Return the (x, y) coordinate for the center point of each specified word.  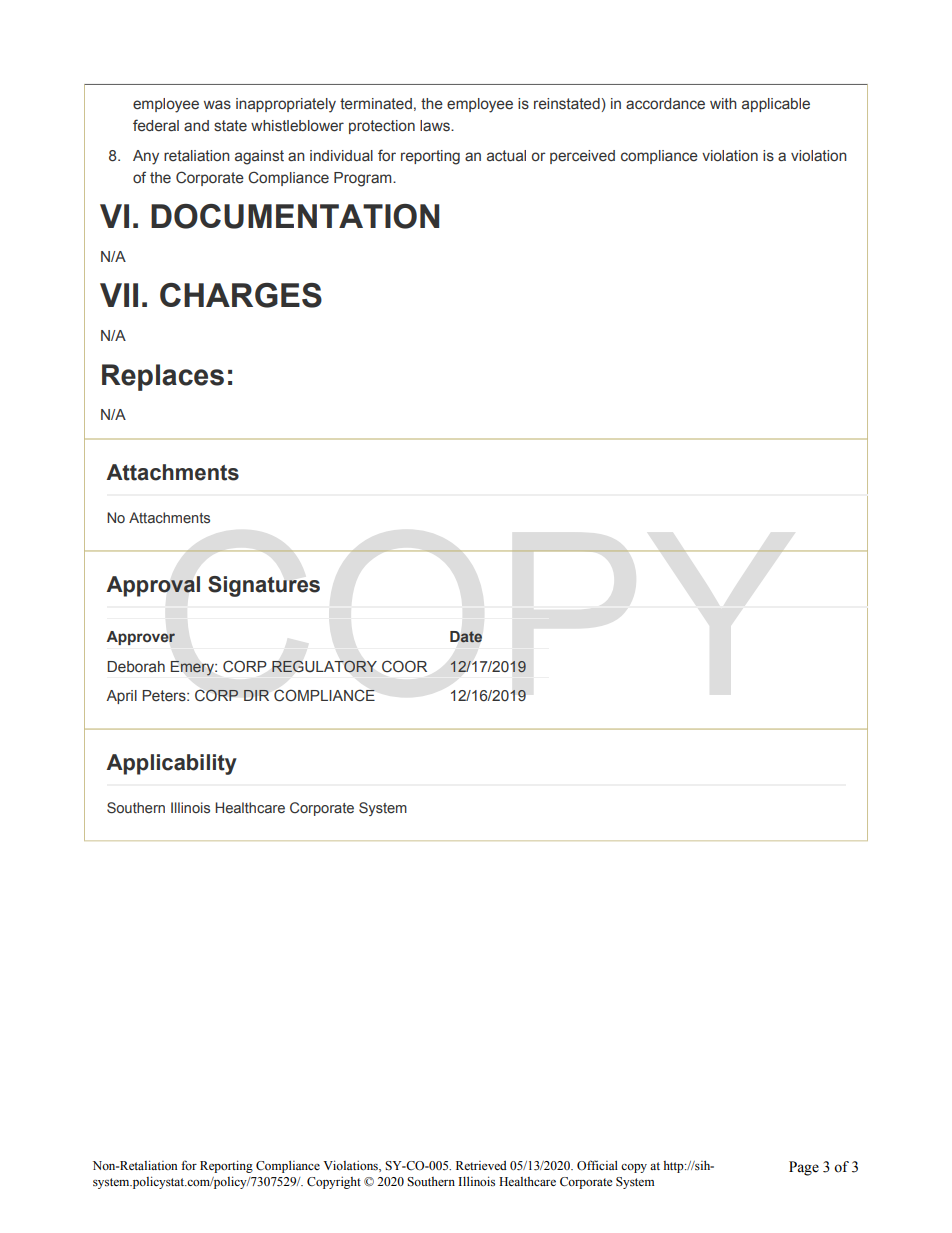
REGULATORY (324, 666)
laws (436, 126)
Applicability (171, 764)
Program (364, 179)
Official (597, 1165)
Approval (153, 586)
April (121, 697)
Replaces (163, 377)
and (196, 125)
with (723, 104)
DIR (256, 695)
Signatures (264, 586)
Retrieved (481, 1165)
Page (804, 1168)
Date (466, 636)
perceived (582, 157)
